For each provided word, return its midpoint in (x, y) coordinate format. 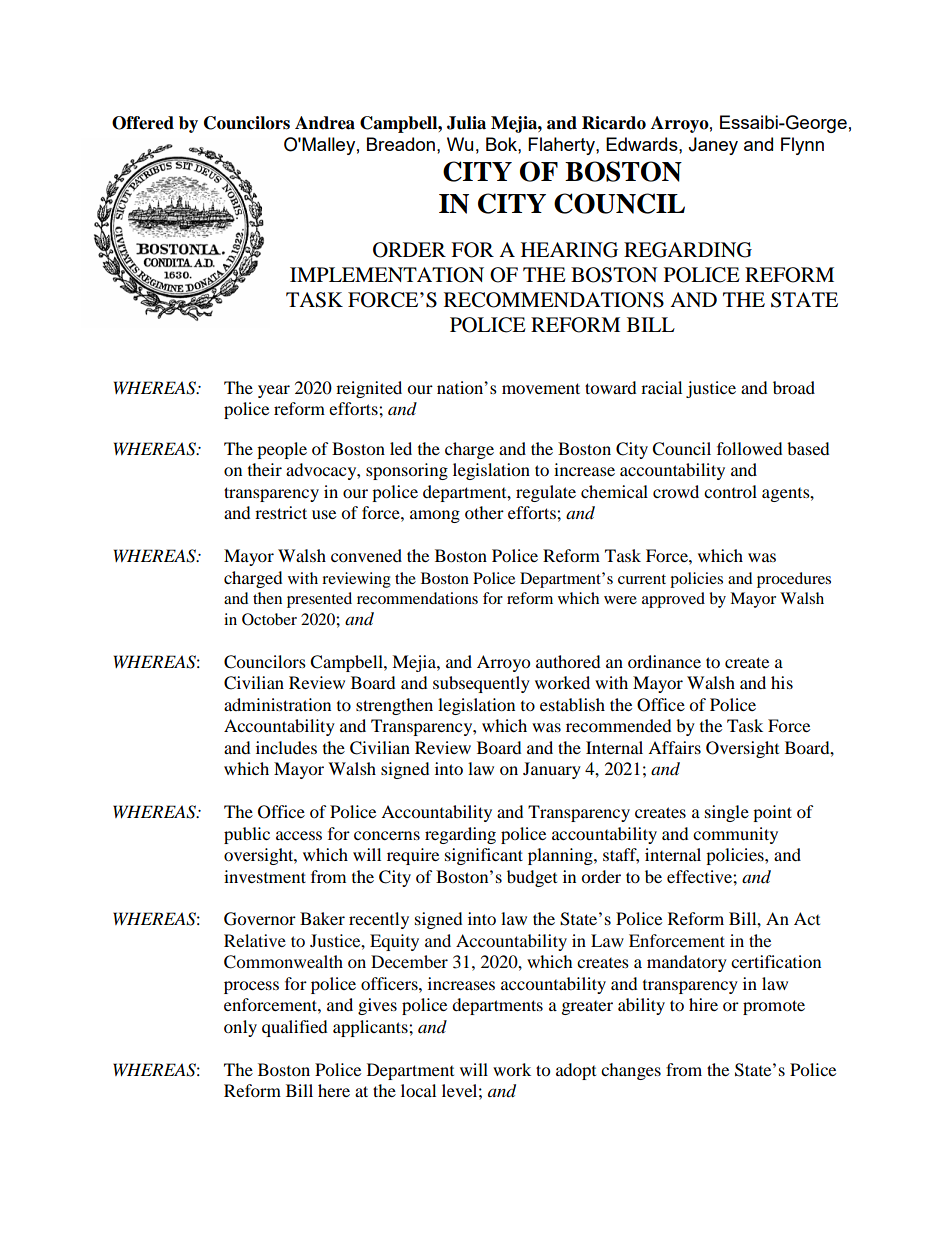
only (240, 1028)
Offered (143, 123)
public (247, 835)
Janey (713, 146)
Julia (466, 123)
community (735, 835)
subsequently (481, 684)
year (274, 391)
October (269, 619)
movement (541, 388)
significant (484, 856)
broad (794, 387)
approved (673, 600)
